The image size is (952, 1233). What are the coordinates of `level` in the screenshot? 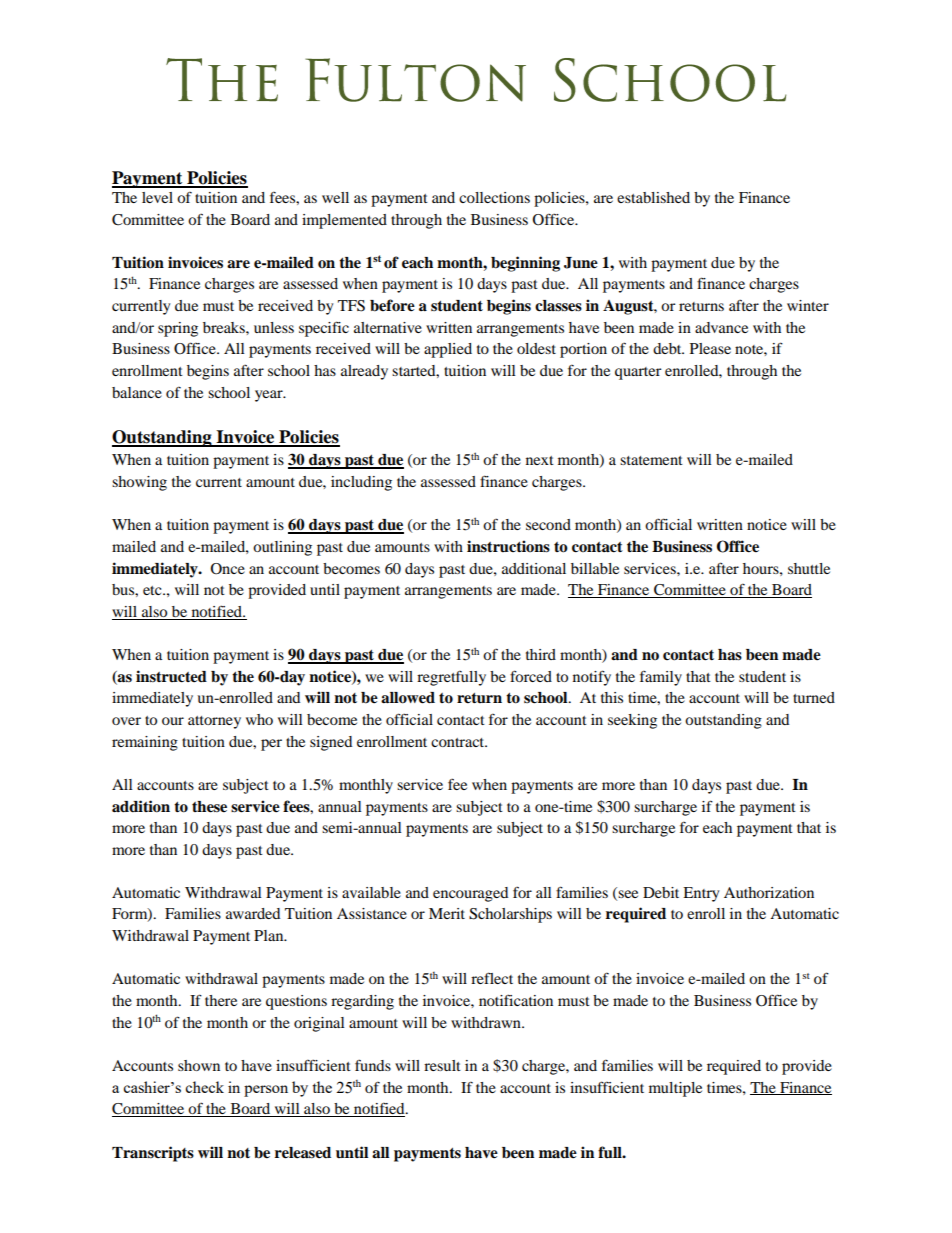 It's located at (157, 197).
